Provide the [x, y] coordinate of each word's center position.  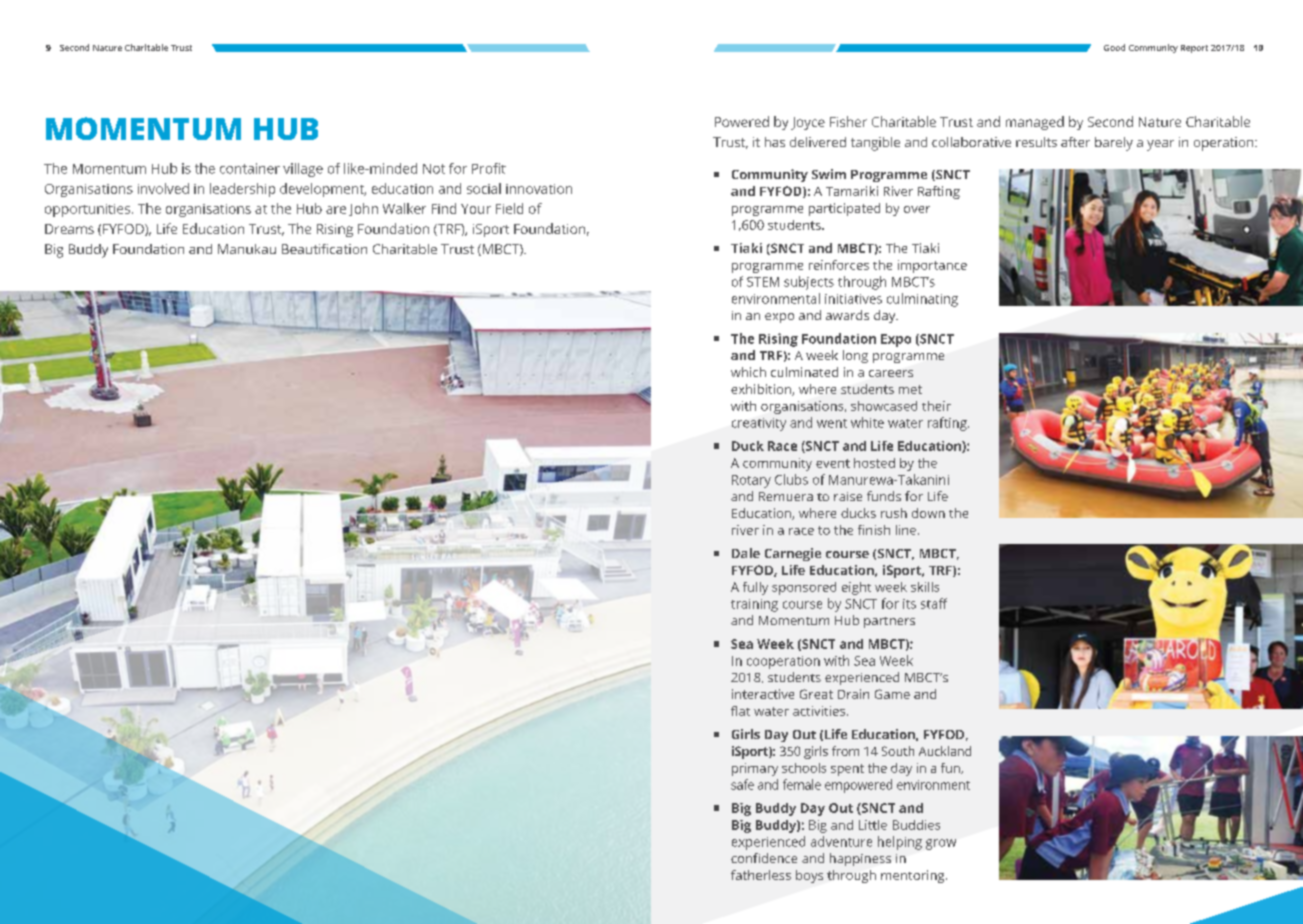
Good [1114, 47]
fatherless [761, 875]
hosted [874, 463]
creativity [759, 424]
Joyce [808, 123]
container [250, 168]
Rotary [751, 481]
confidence [764, 858]
